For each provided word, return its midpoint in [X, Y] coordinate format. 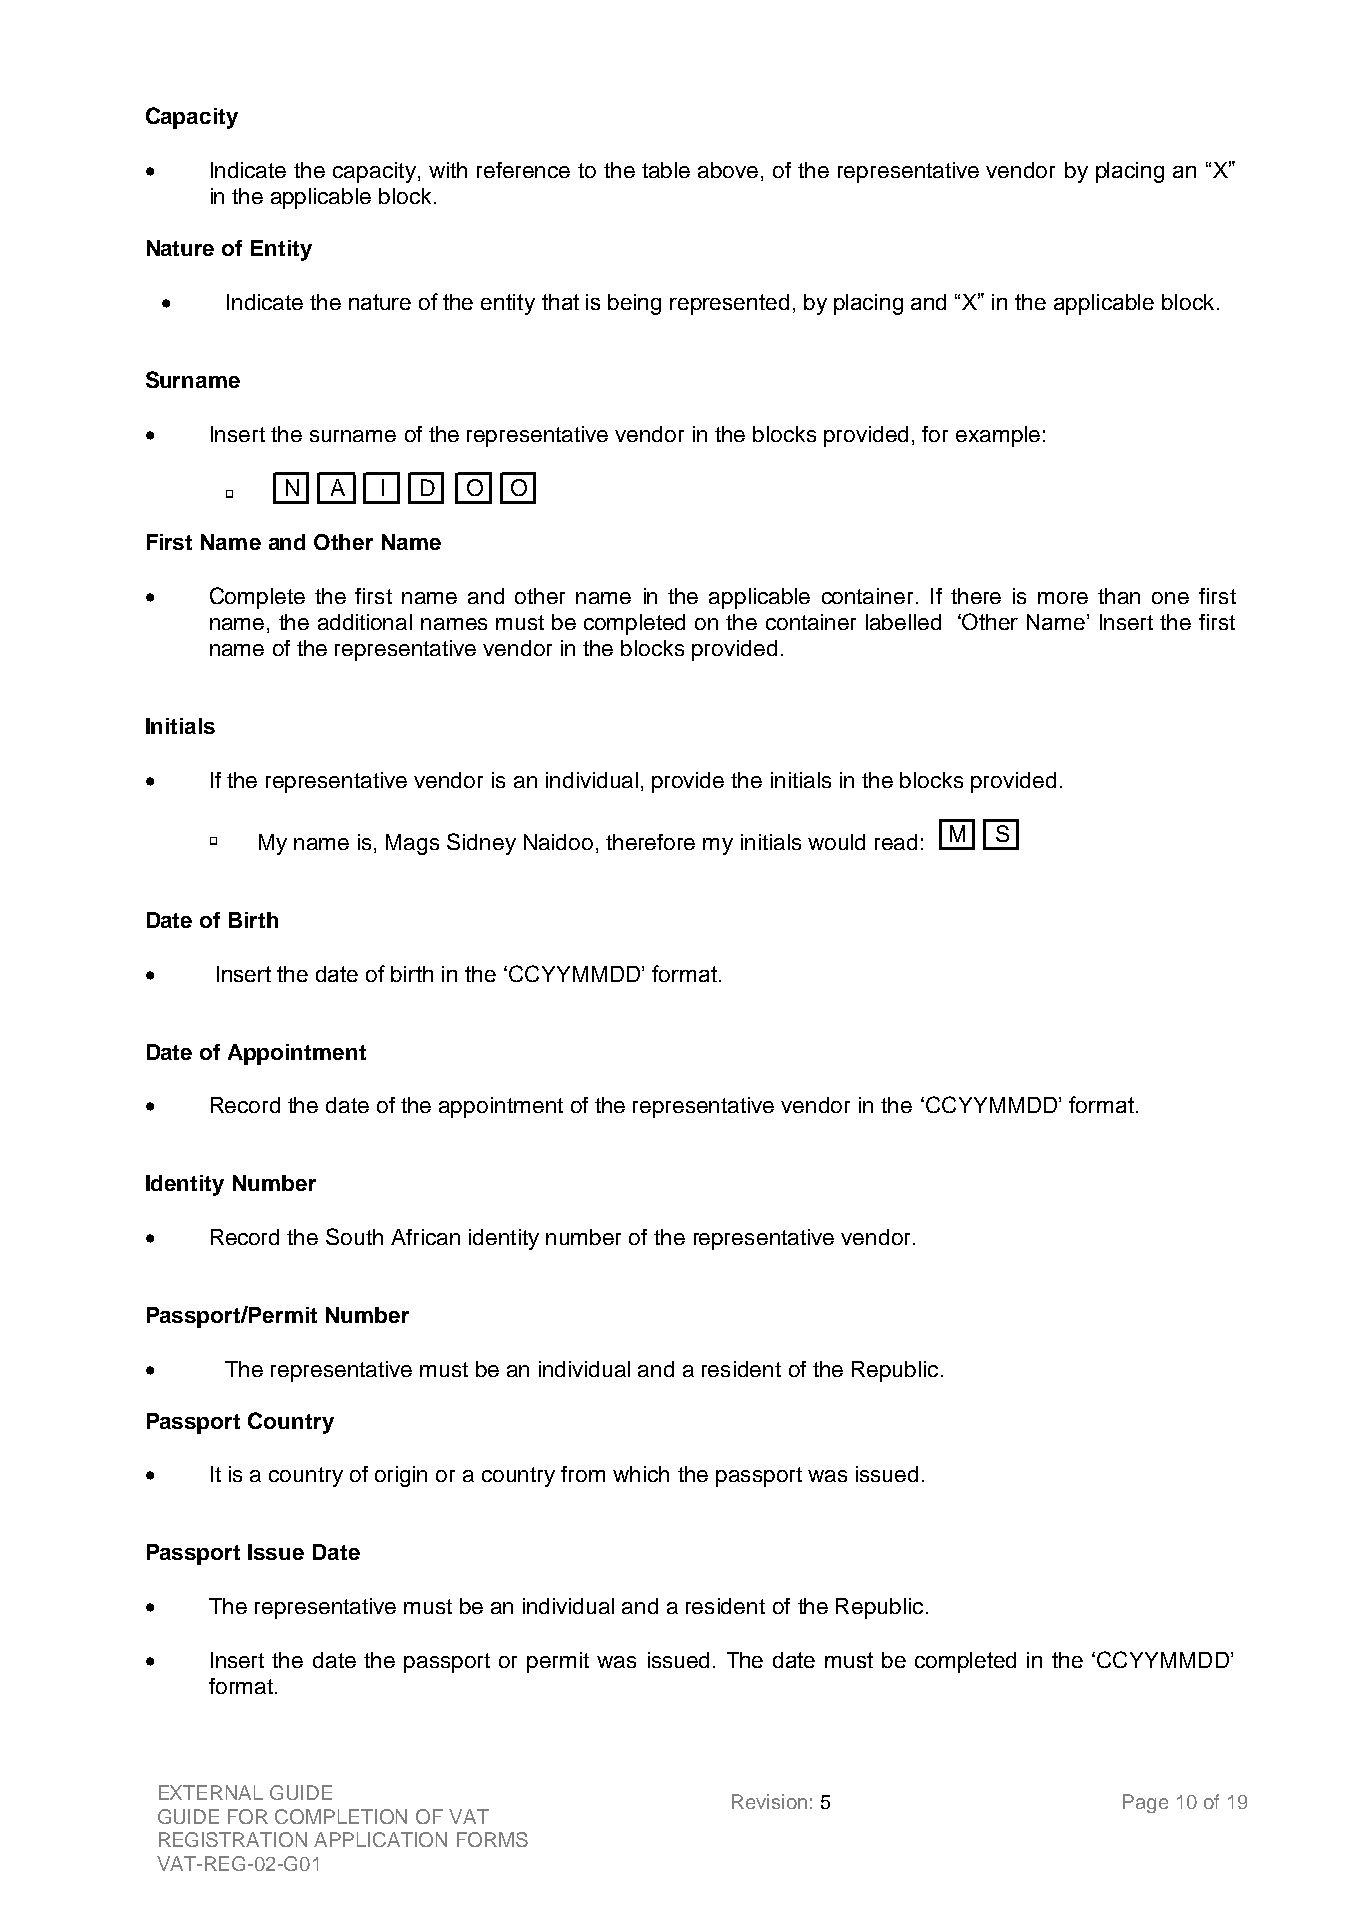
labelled [903, 622]
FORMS [492, 1839]
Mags [412, 844]
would [836, 842]
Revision [769, 1801]
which [641, 1474]
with [448, 170]
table [666, 170]
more [1063, 598]
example [998, 436]
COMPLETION [341, 1816]
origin [401, 1476]
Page [1145, 1803]
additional [365, 622]
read [896, 842]
